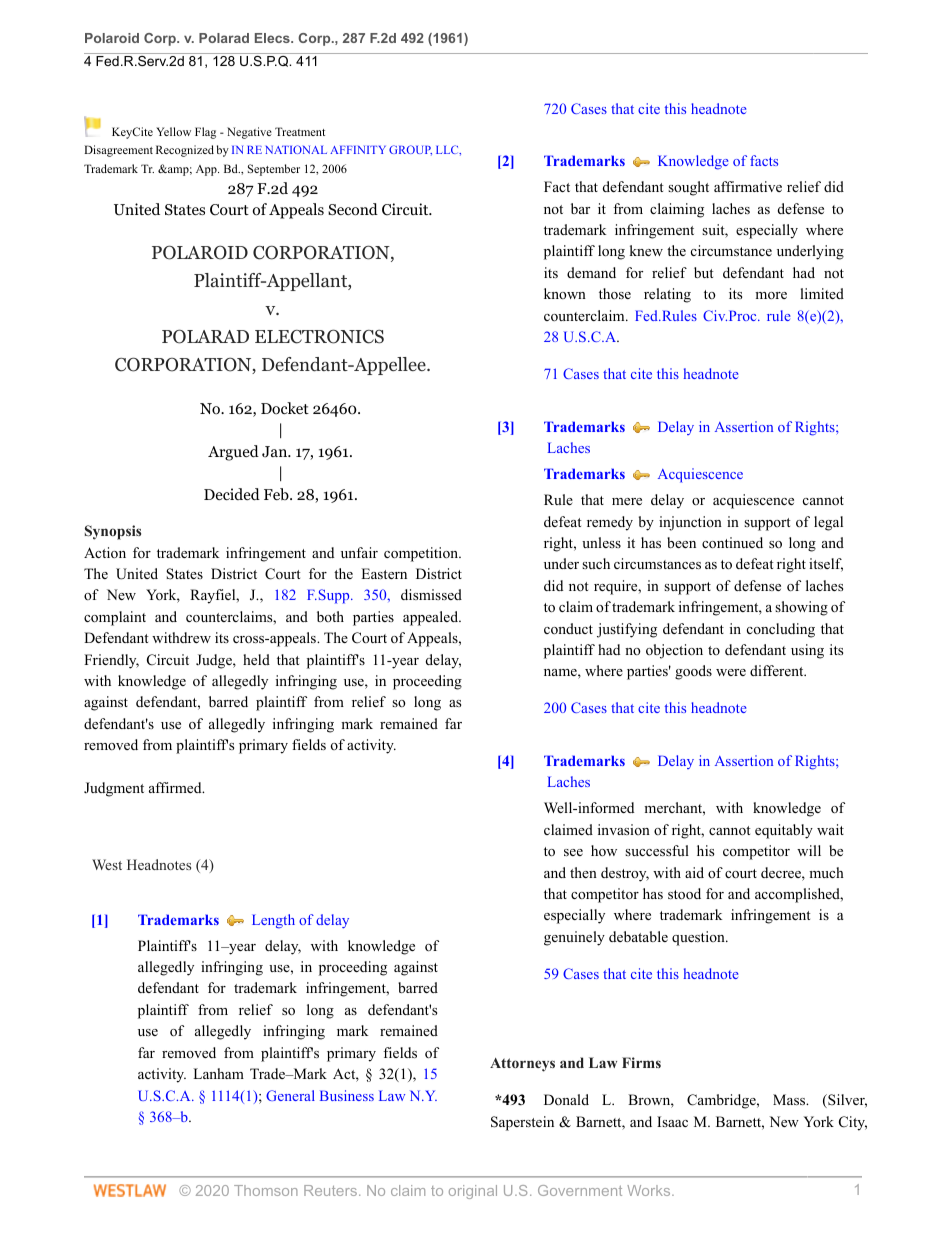 The image size is (952, 1233). What do you see at coordinates (731, 672) in the image?
I see `were` at bounding box center [731, 672].
